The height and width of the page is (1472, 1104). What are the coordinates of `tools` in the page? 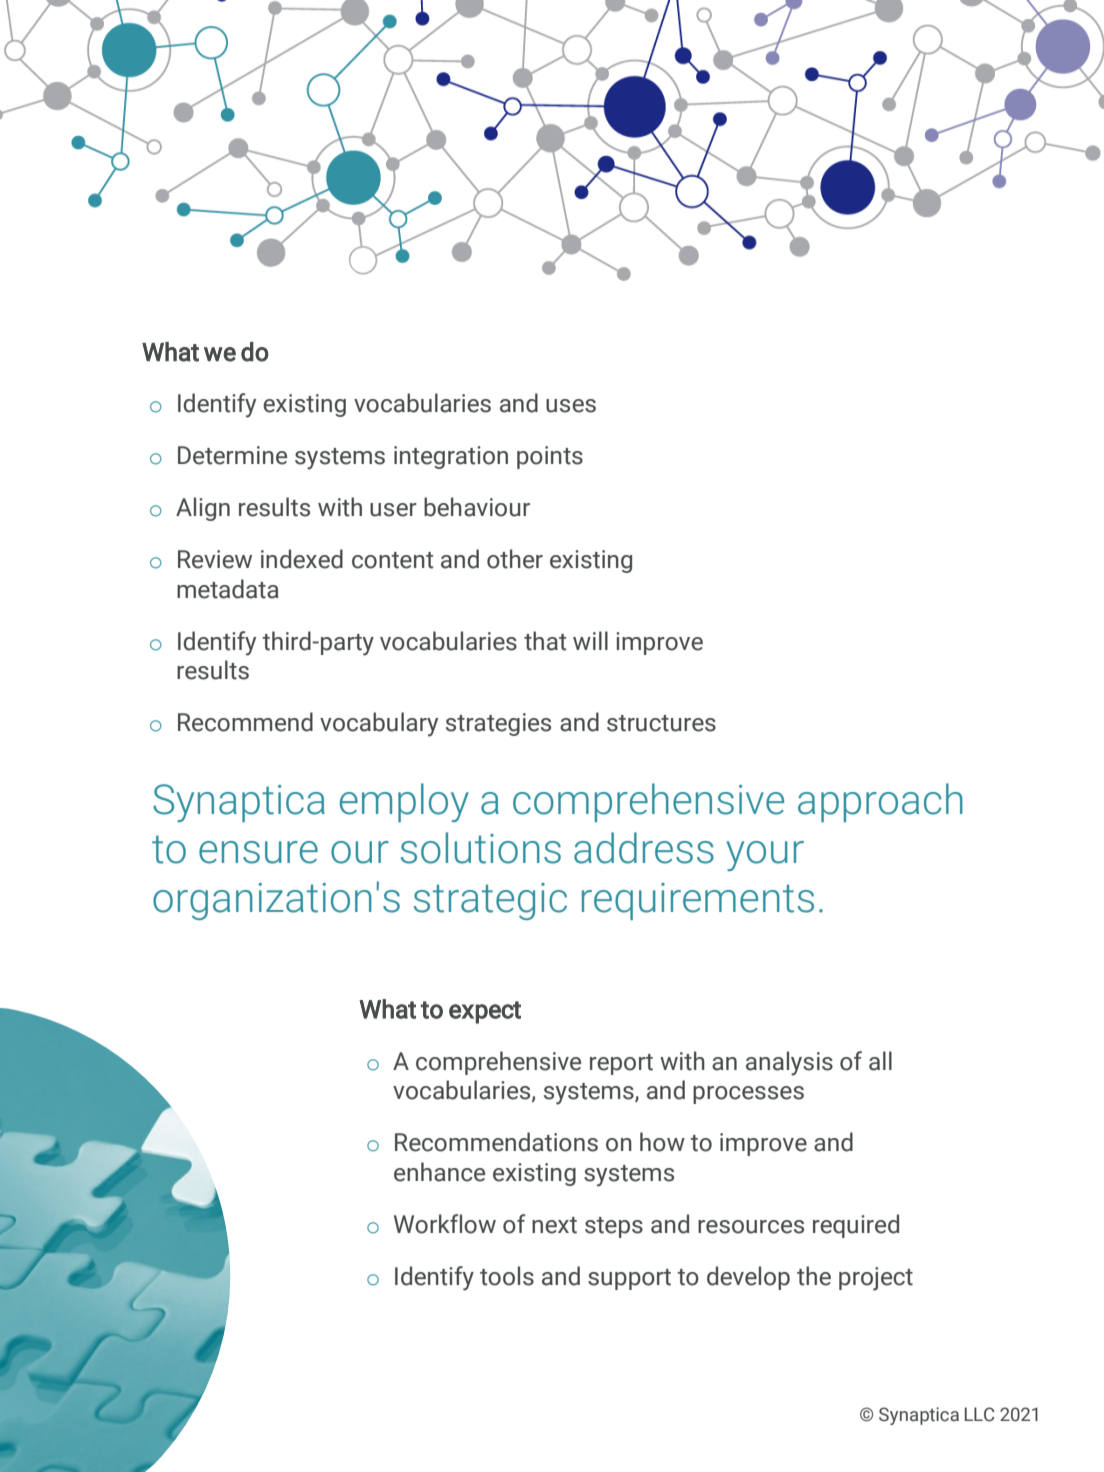 It's located at (507, 1276).
